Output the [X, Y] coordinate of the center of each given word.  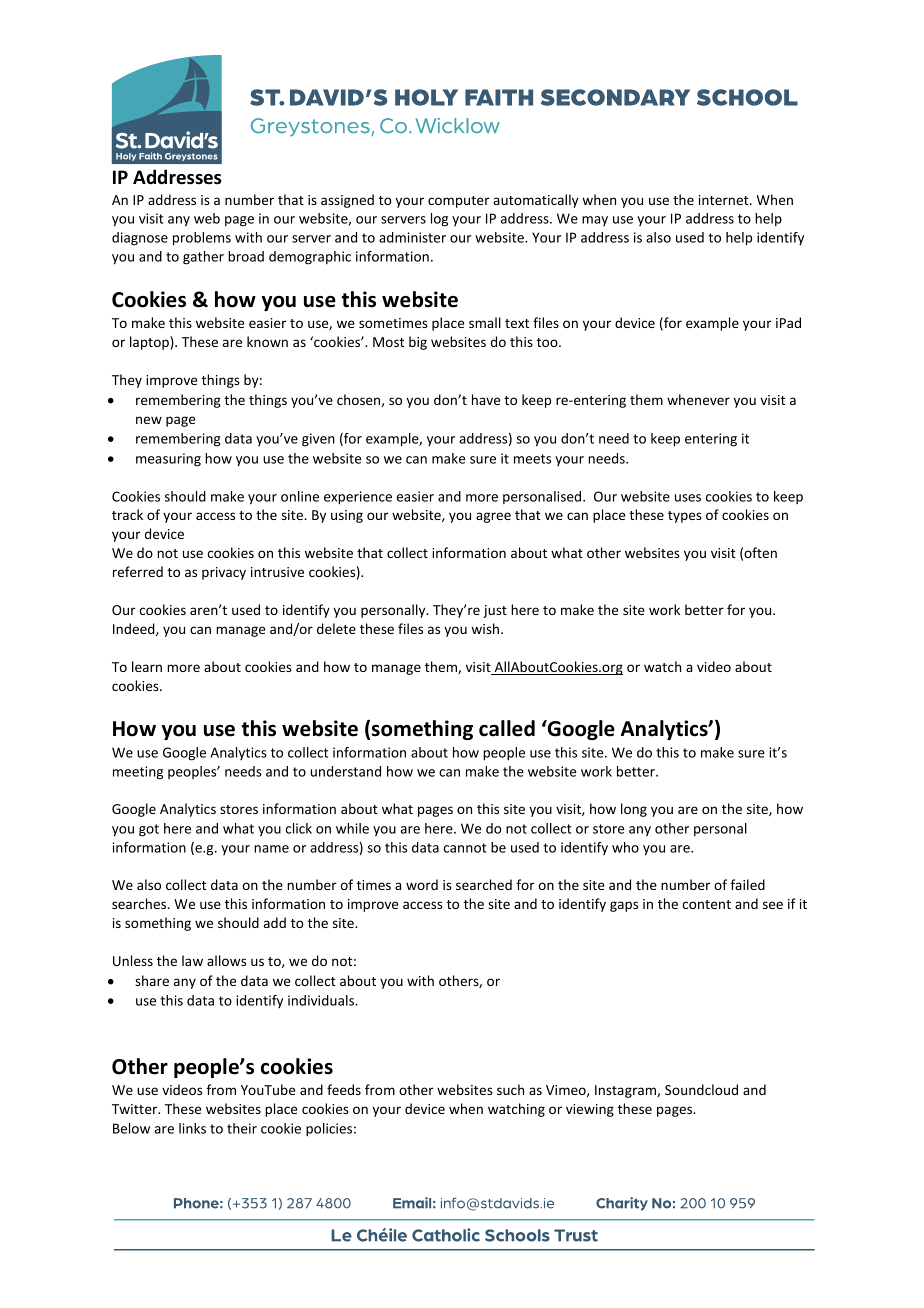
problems [202, 239]
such [510, 1089]
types [685, 517]
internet [725, 200]
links [192, 1128]
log [439, 220]
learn [147, 666]
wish [485, 628]
